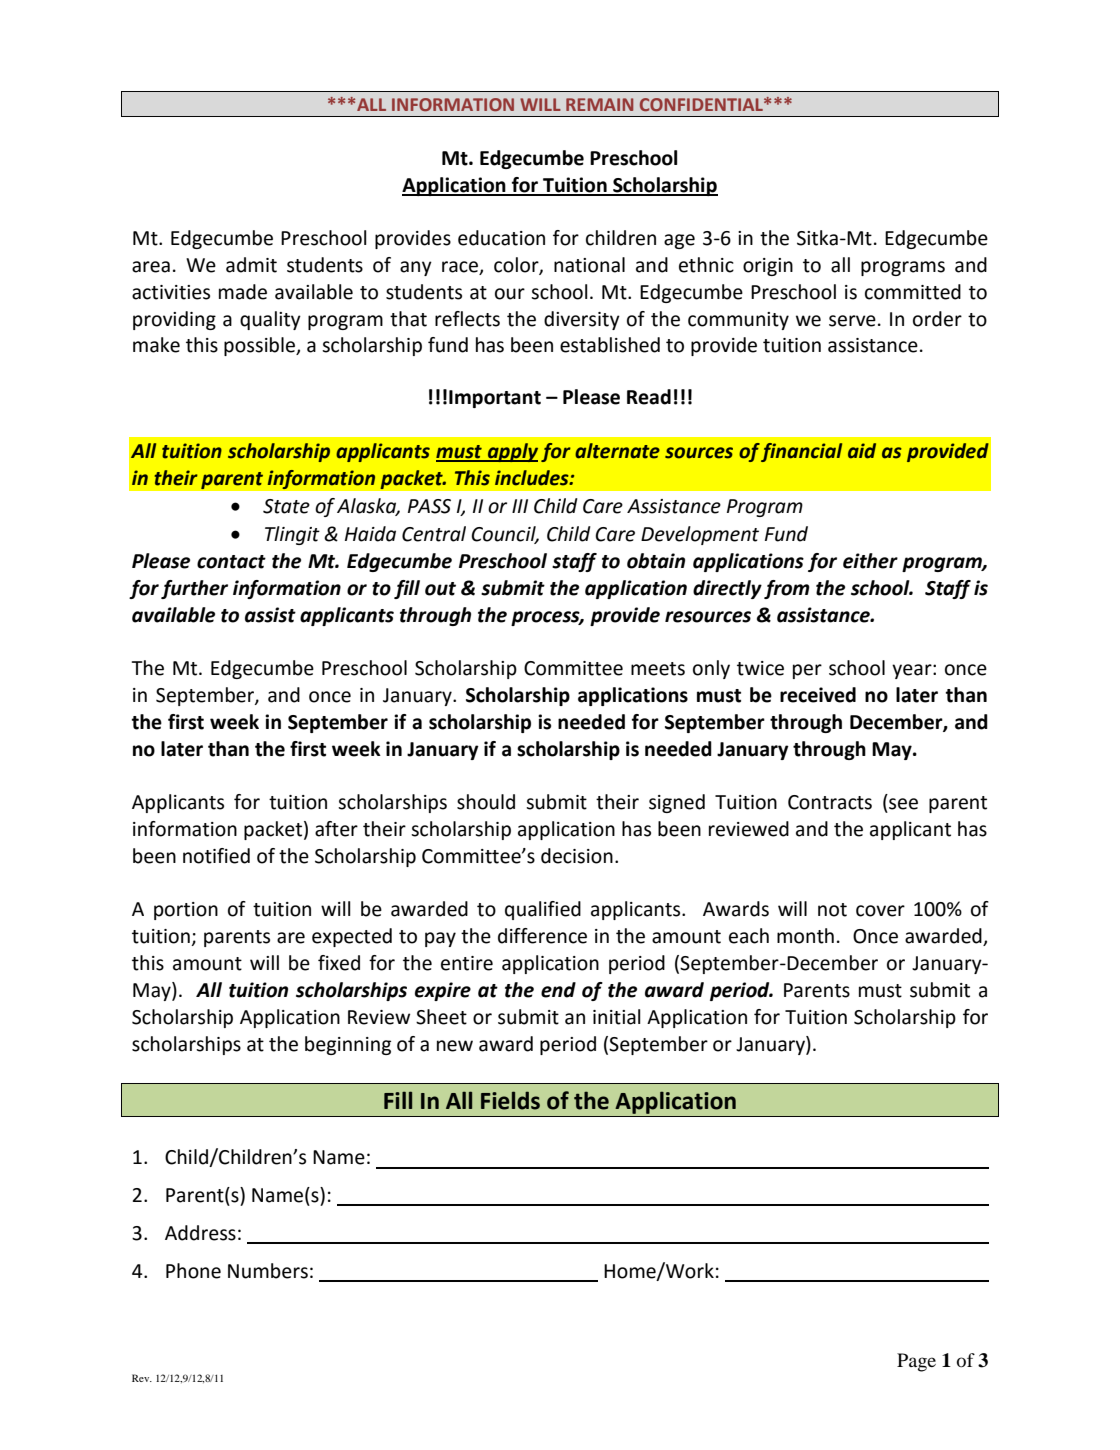  Describe the element at coordinates (251, 265) in the document. I see `admit` at that location.
